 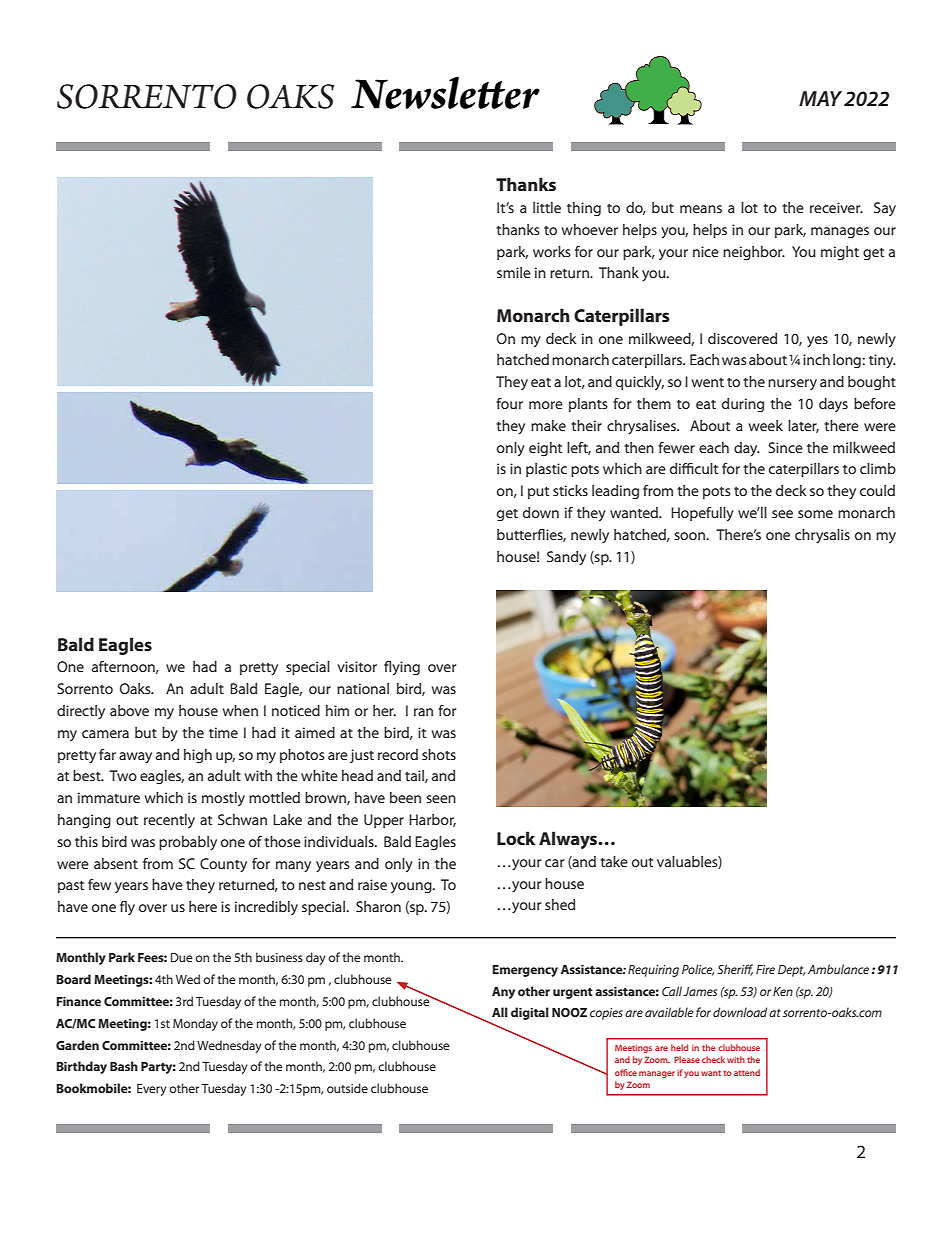 What do you see at coordinates (357, 666) in the screenshot?
I see `visitor` at bounding box center [357, 666].
